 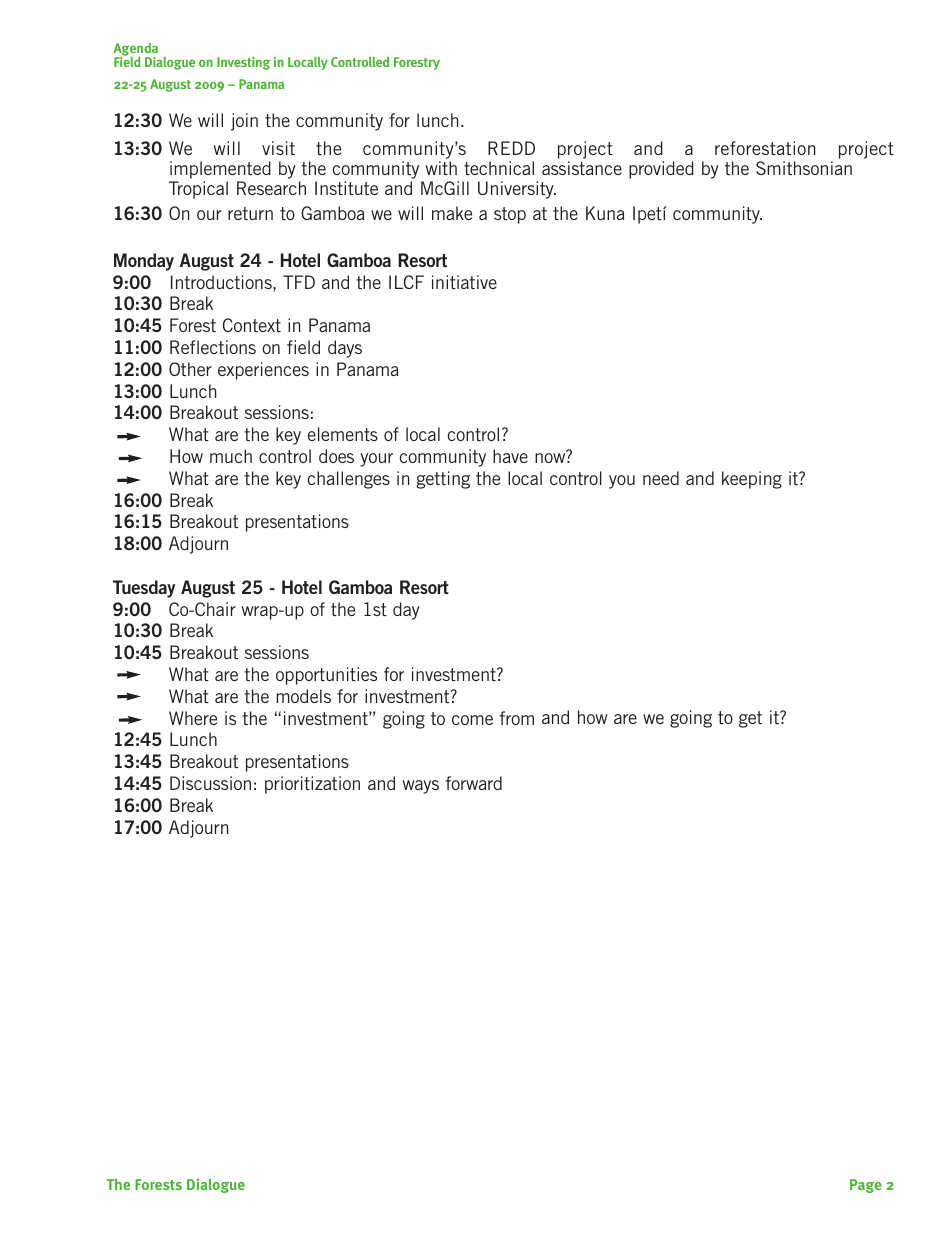 I want to click on Page, so click(x=866, y=1186).
